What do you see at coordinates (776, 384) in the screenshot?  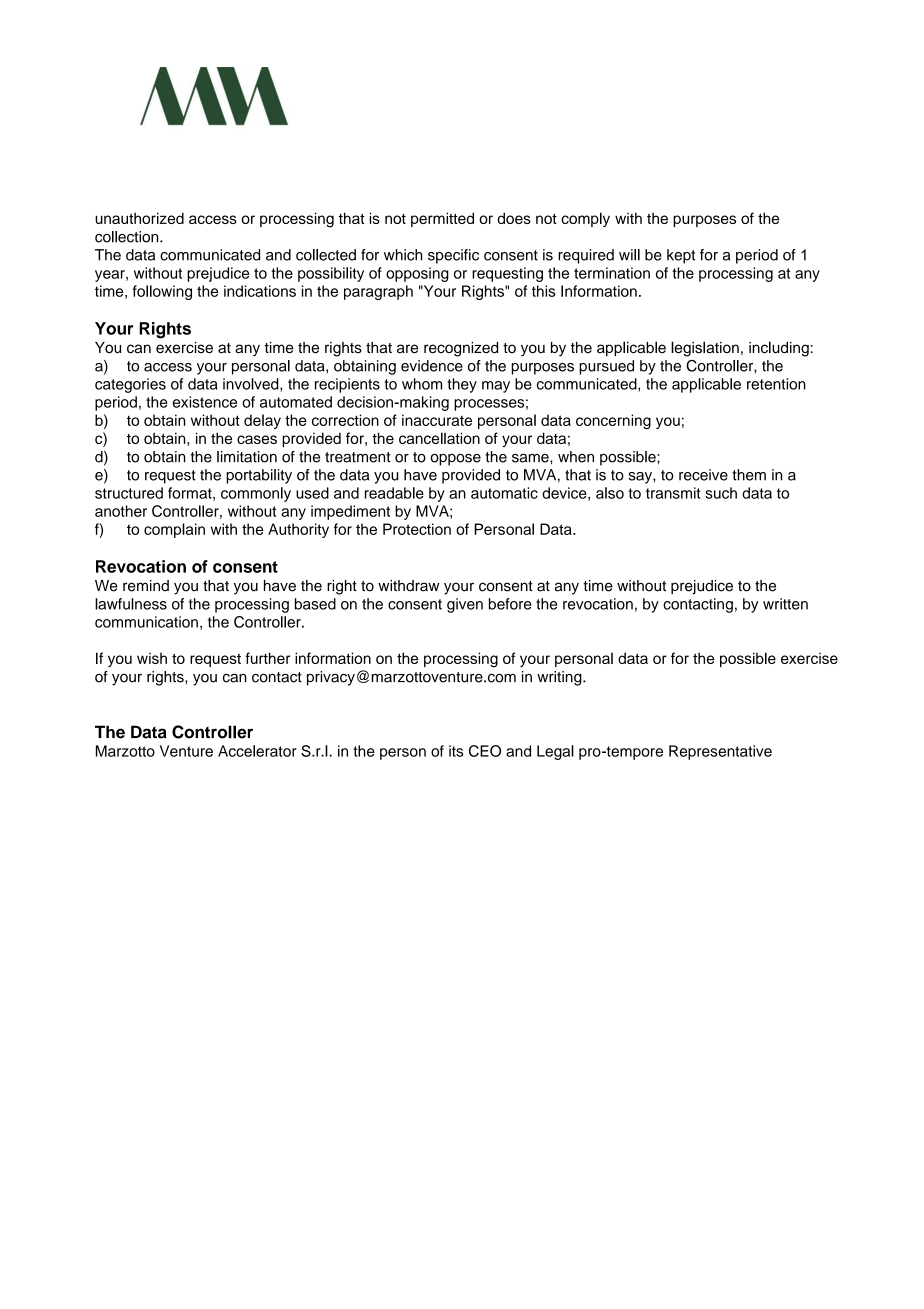 I see `retention` at bounding box center [776, 384].
